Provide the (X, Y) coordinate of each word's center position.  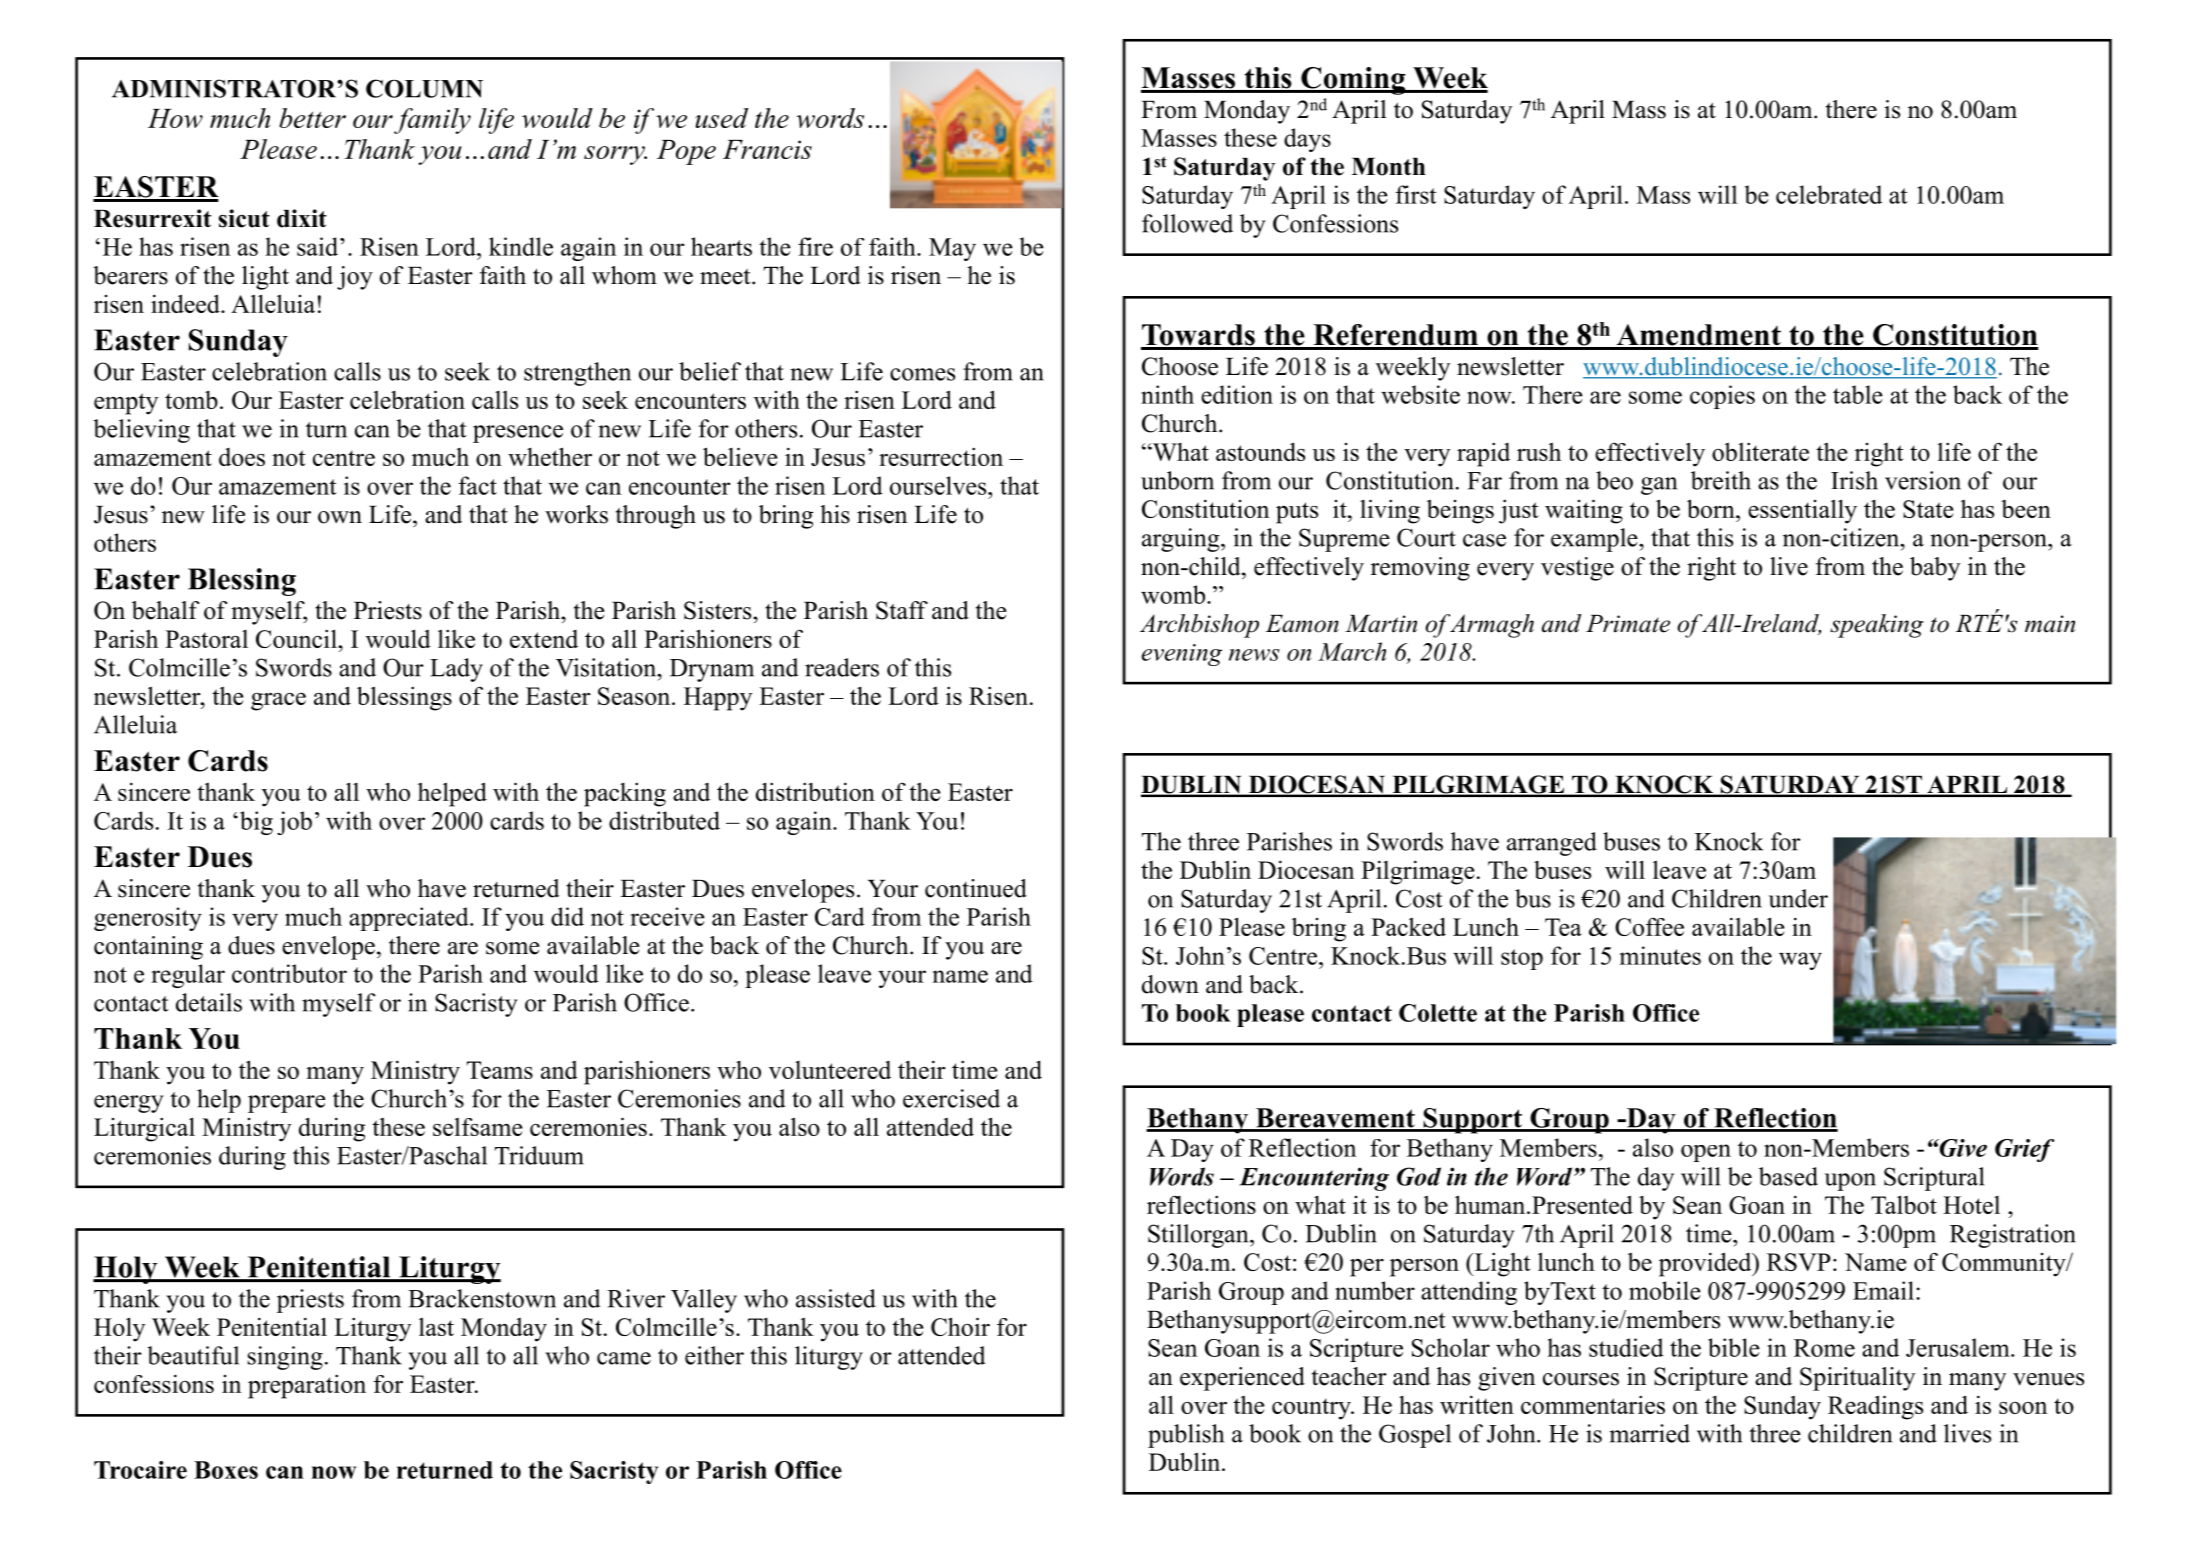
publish (1186, 1436)
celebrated (1829, 194)
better (312, 118)
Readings (1875, 1407)
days (1307, 140)
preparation (307, 1386)
